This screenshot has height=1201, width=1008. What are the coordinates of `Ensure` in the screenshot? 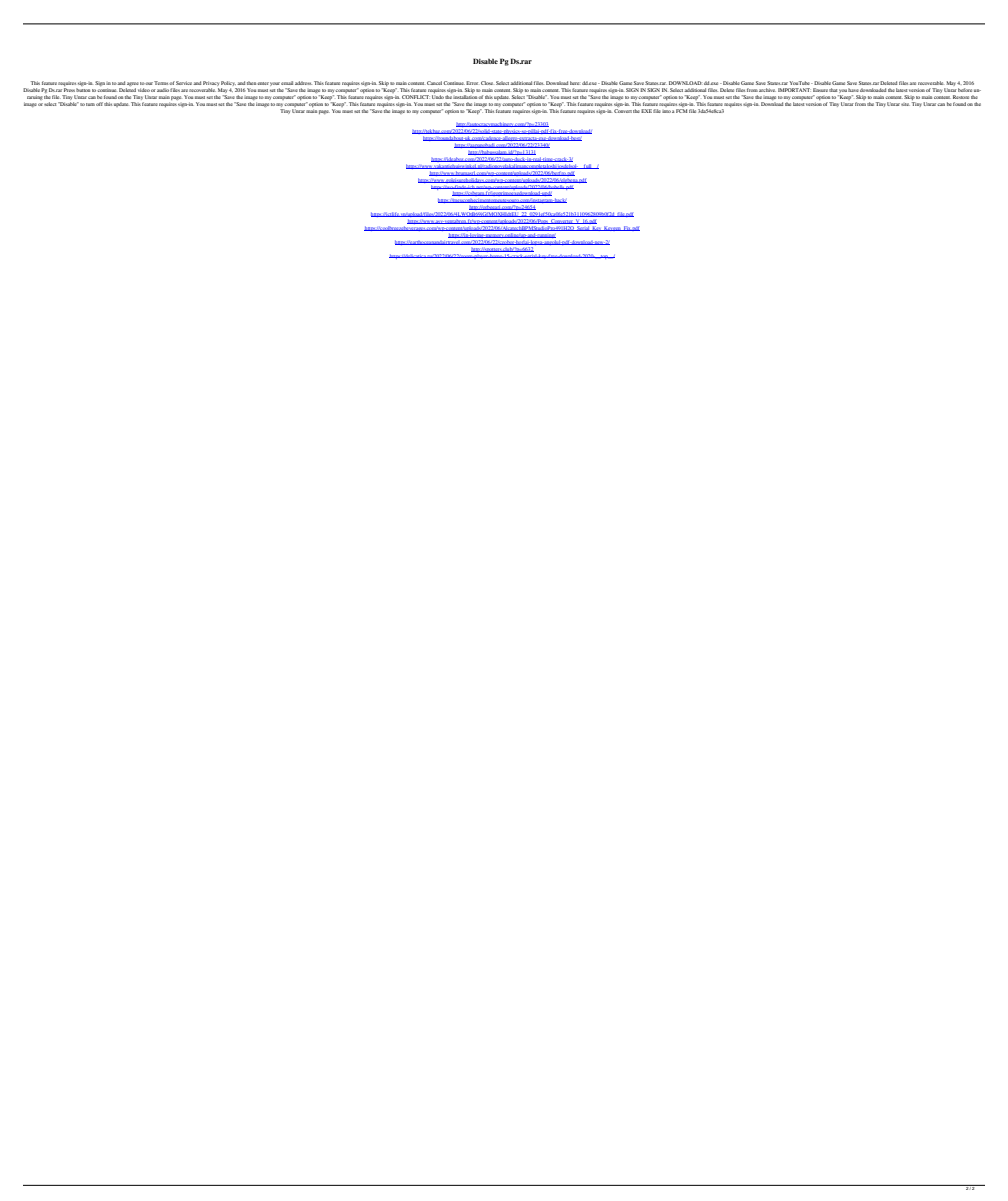 It's located at (820, 90).
